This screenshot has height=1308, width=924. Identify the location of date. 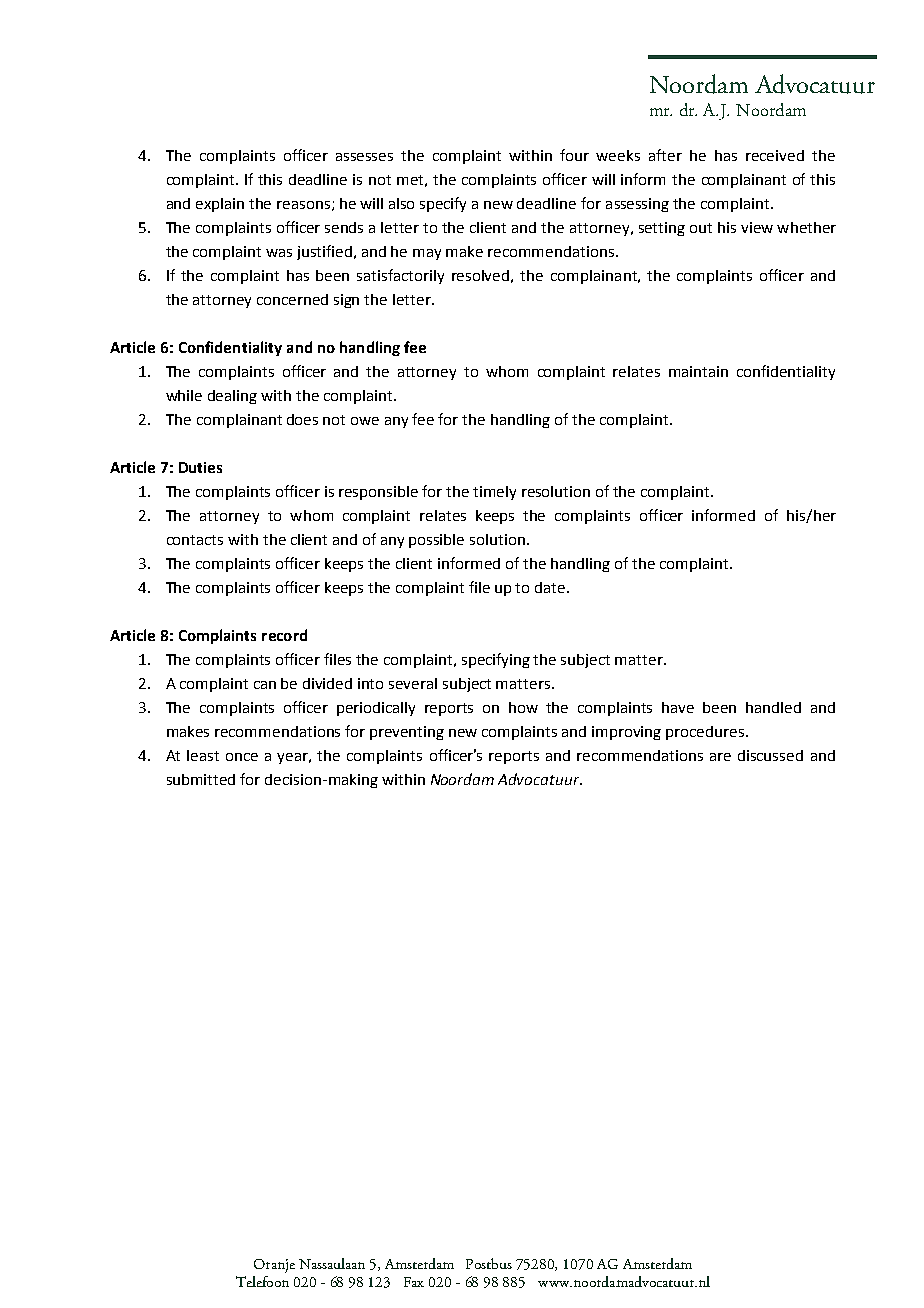
(551, 587).
